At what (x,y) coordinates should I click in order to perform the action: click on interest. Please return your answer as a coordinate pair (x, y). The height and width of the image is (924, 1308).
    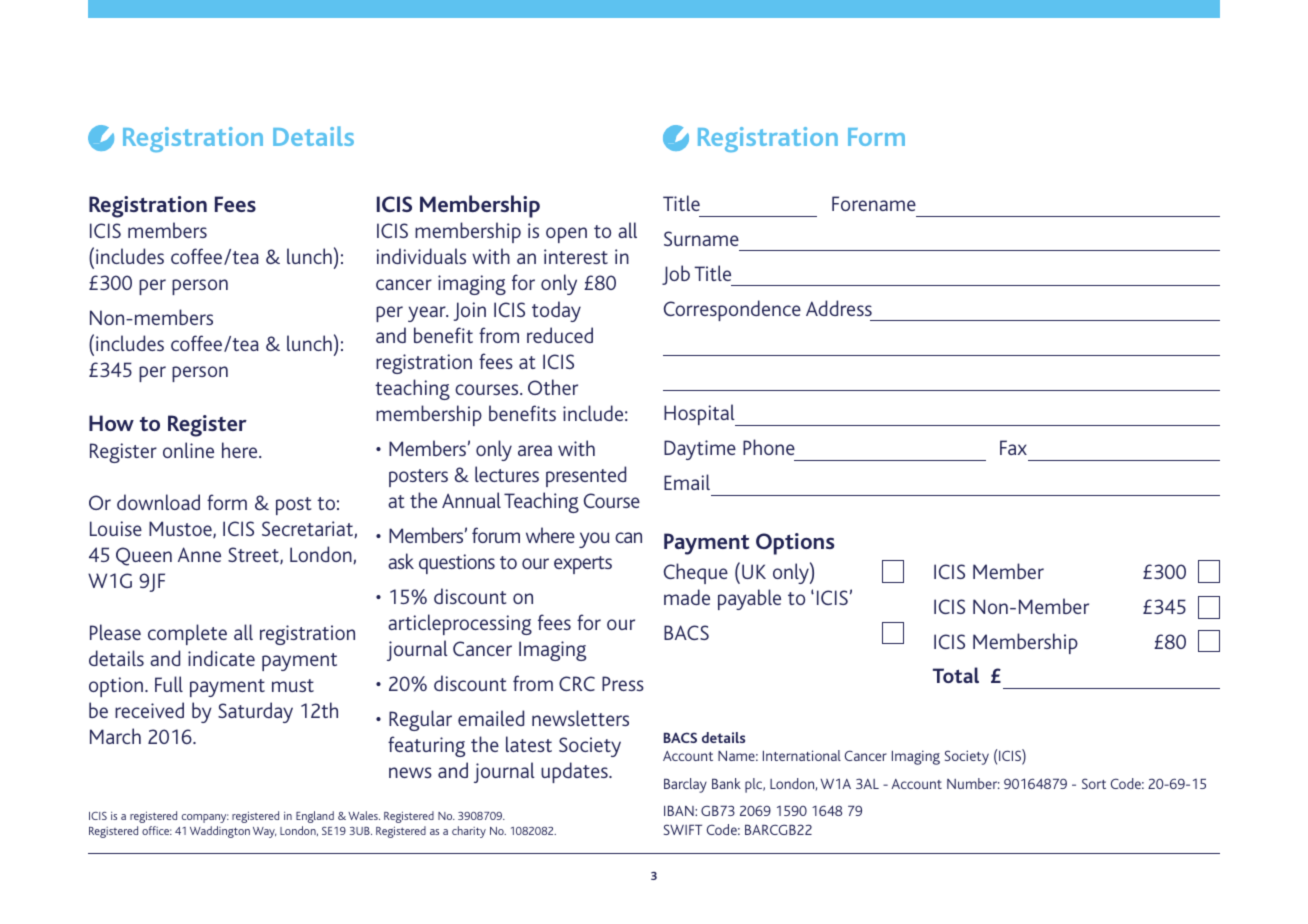
    Looking at the image, I should click on (576, 256).
